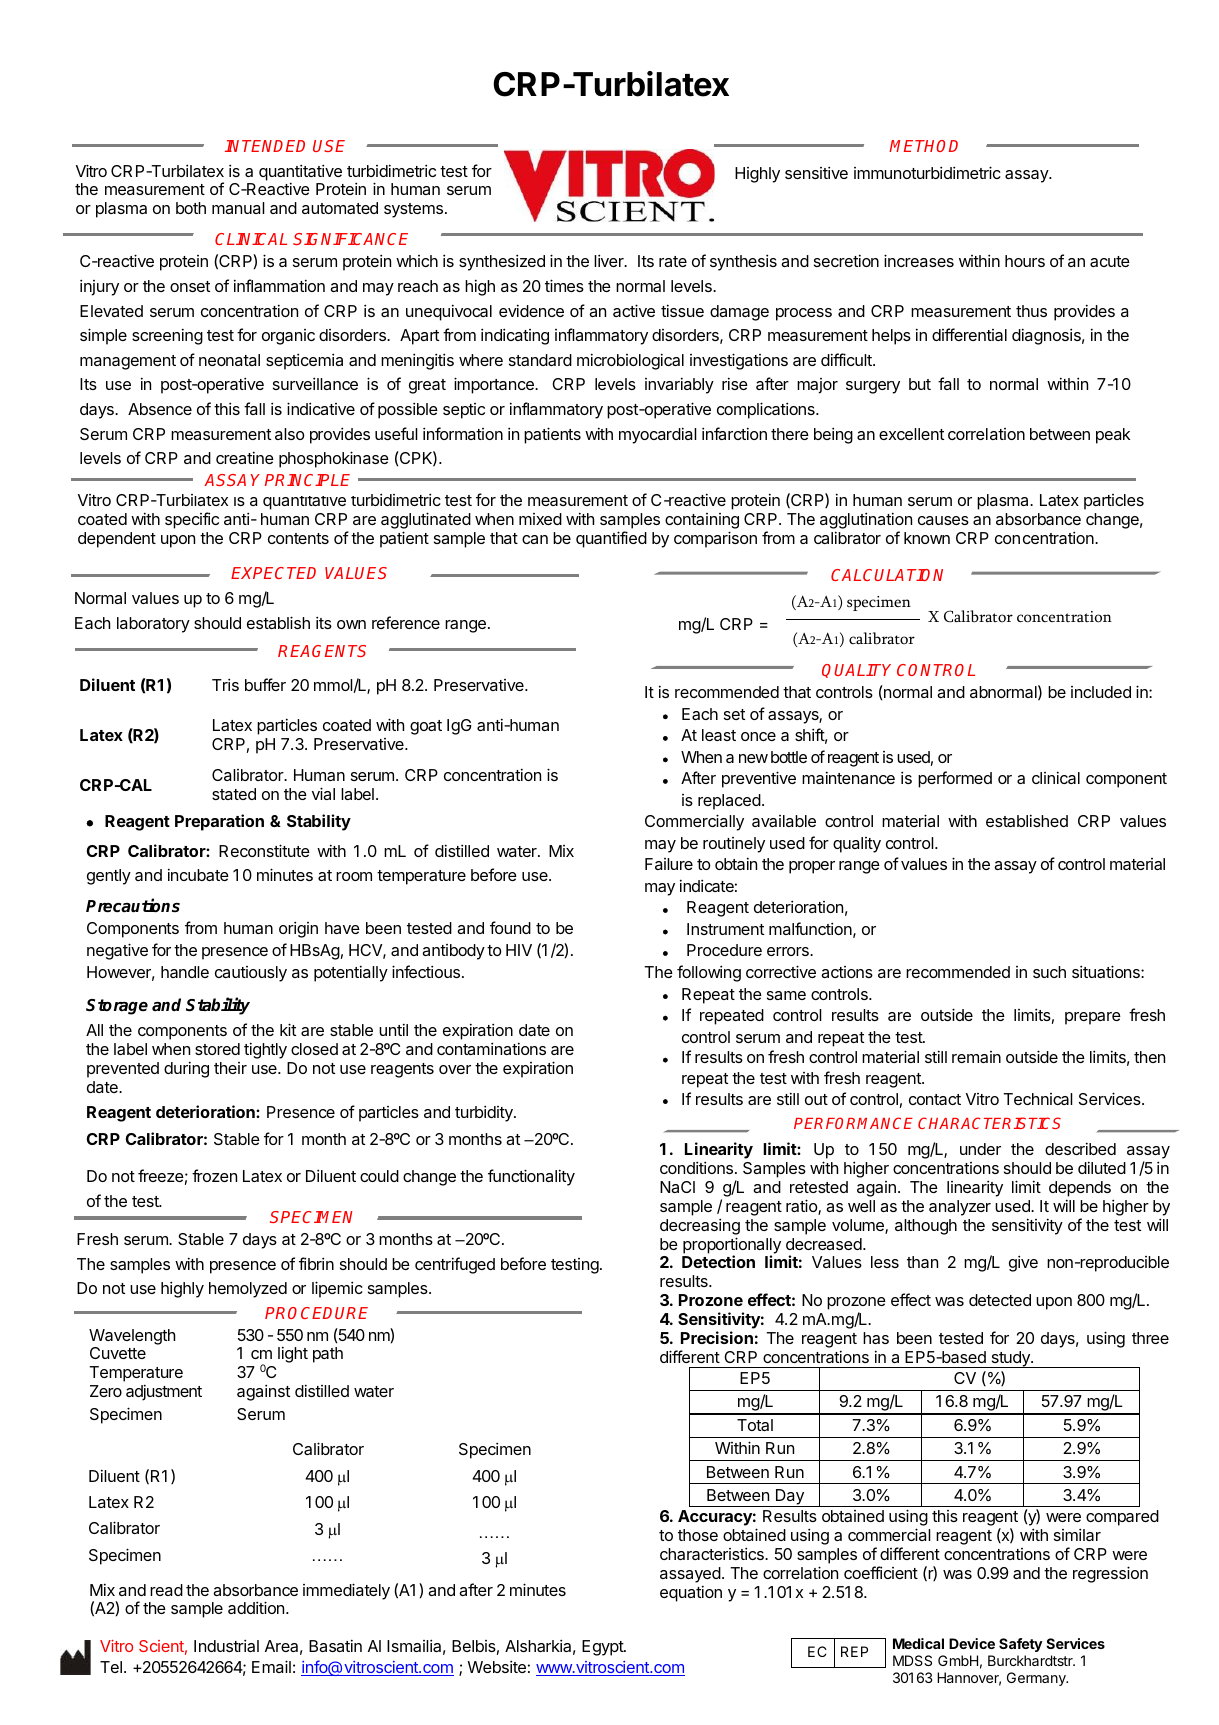 This page has width=1219, height=1725. What do you see at coordinates (669, 864) in the page?
I see `Failure` at bounding box center [669, 864].
